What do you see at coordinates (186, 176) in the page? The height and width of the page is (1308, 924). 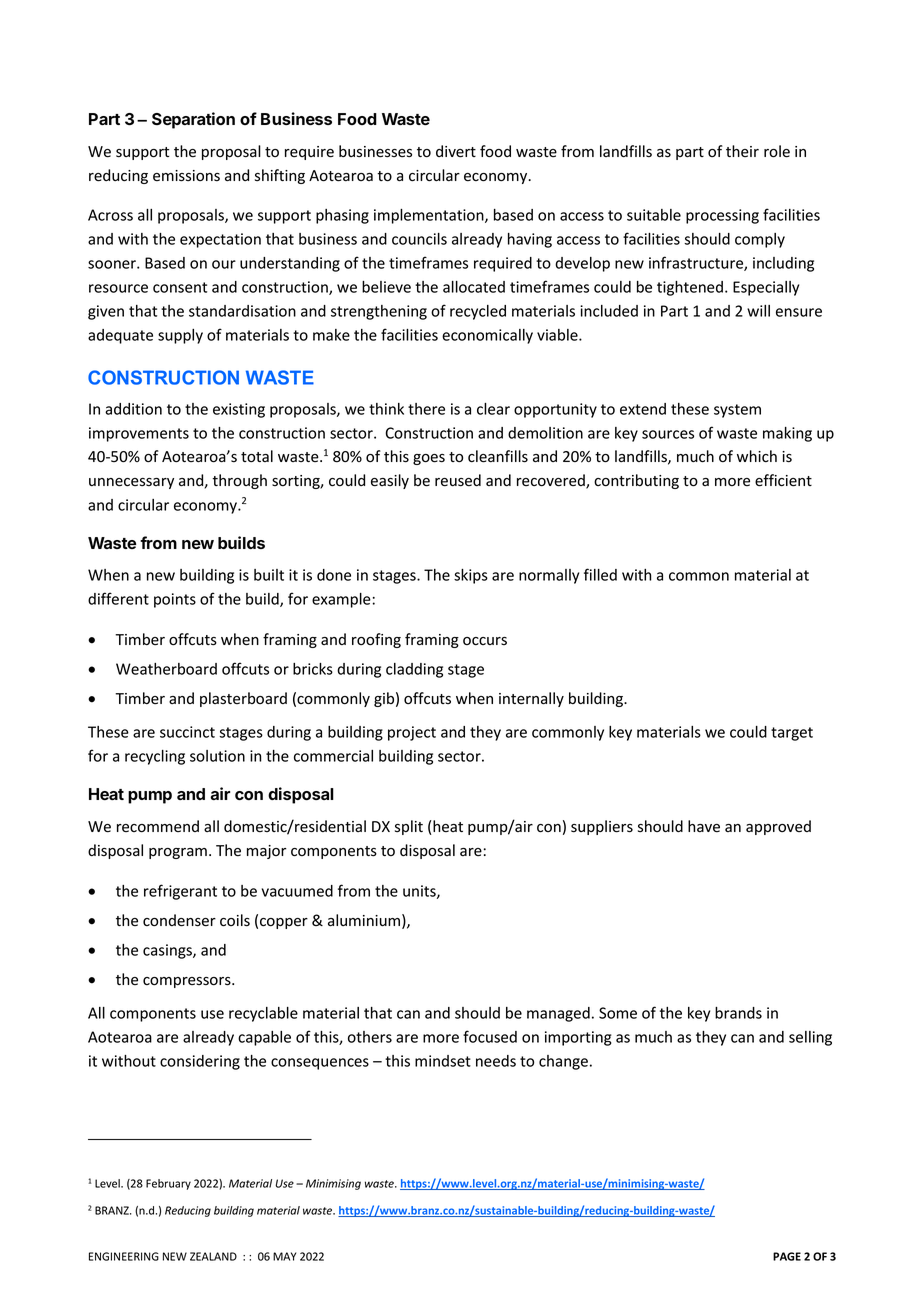 I see `emissions` at bounding box center [186, 176].
